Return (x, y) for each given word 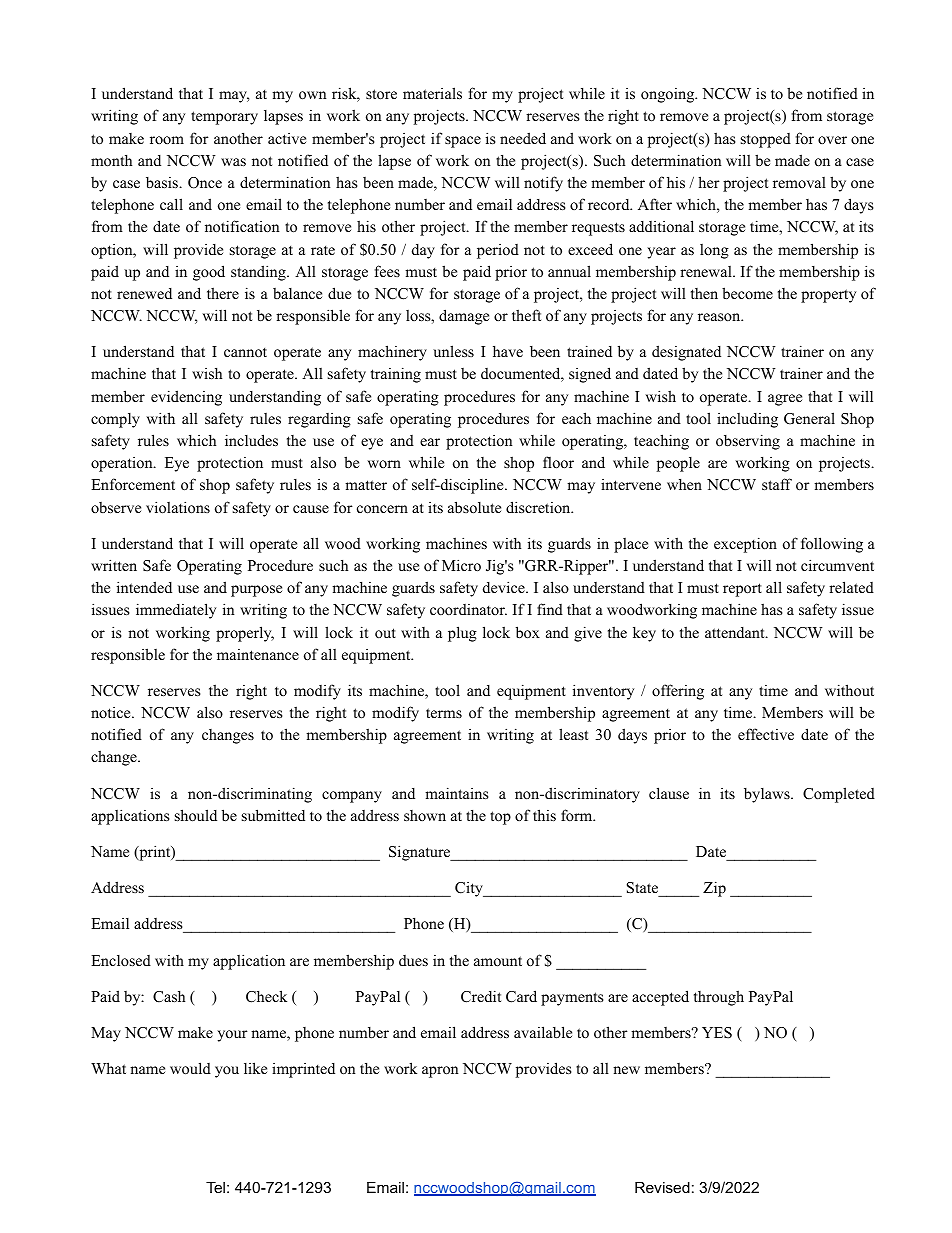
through (719, 998)
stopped (766, 140)
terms (444, 713)
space (463, 142)
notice (112, 712)
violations (178, 507)
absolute (474, 507)
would (190, 1068)
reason (720, 317)
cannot (245, 352)
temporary (224, 118)
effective (766, 734)
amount (498, 961)
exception (745, 545)
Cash (169, 996)
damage (464, 317)
